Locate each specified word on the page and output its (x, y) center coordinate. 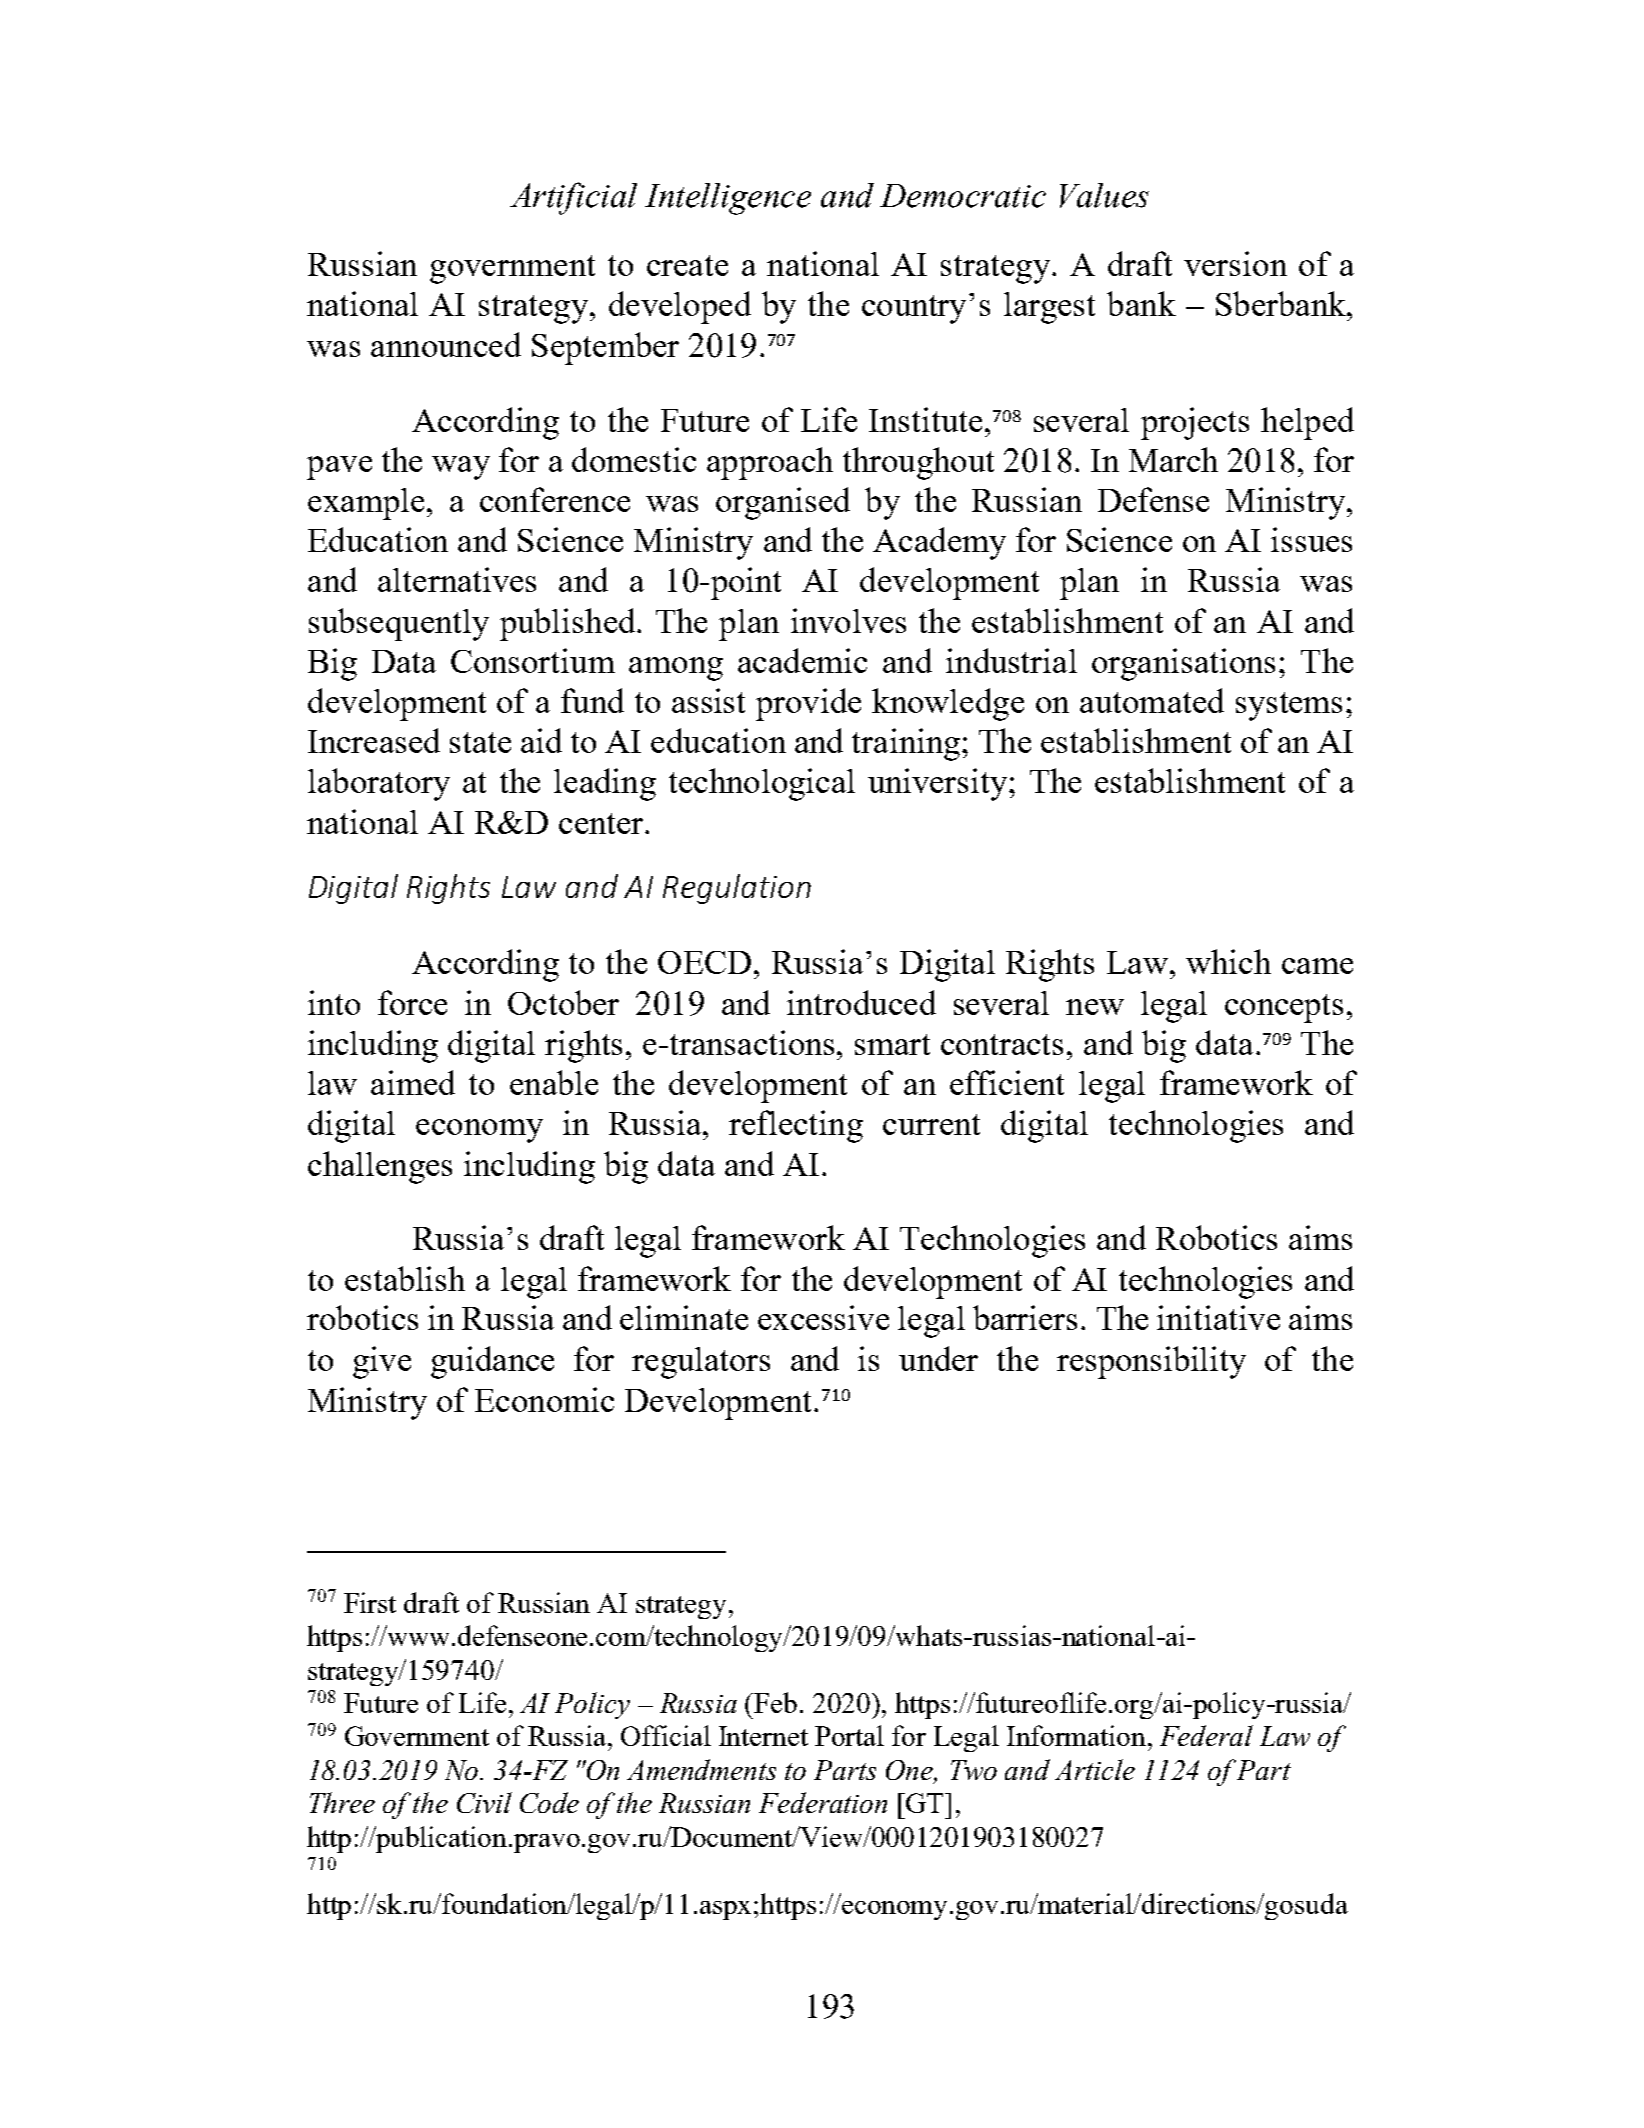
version (1235, 263)
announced (446, 344)
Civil (484, 1802)
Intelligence (728, 199)
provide (808, 704)
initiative (1218, 1317)
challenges (380, 1167)
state (480, 742)
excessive (823, 1317)
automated (1152, 700)
